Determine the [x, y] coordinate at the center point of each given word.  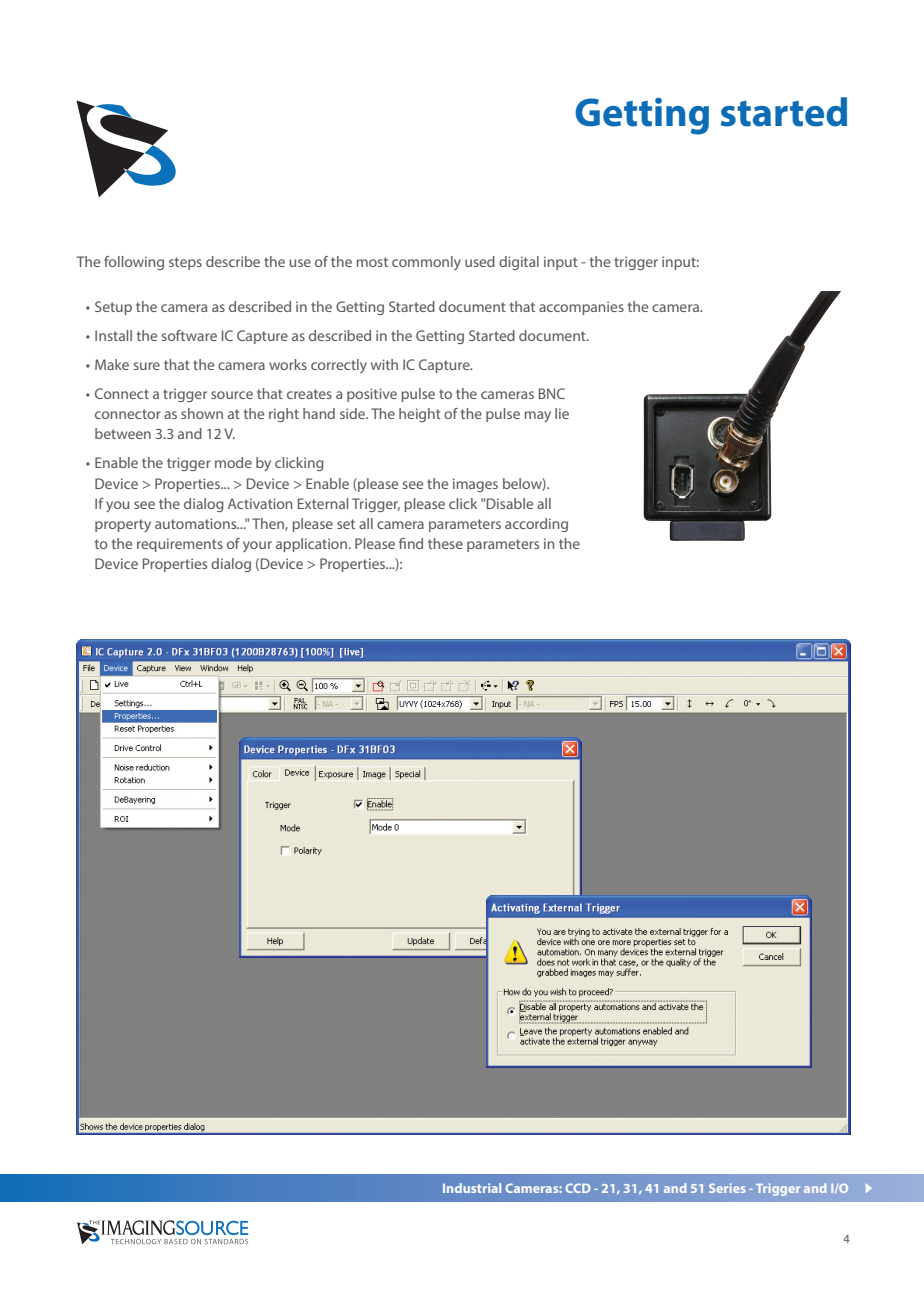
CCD [578, 1188]
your [257, 546]
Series [727, 1188]
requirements [180, 545]
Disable [510, 503]
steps [185, 263]
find [411, 543]
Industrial [472, 1188]
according [536, 525]
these [445, 543]
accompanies [581, 308]
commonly [426, 263]
